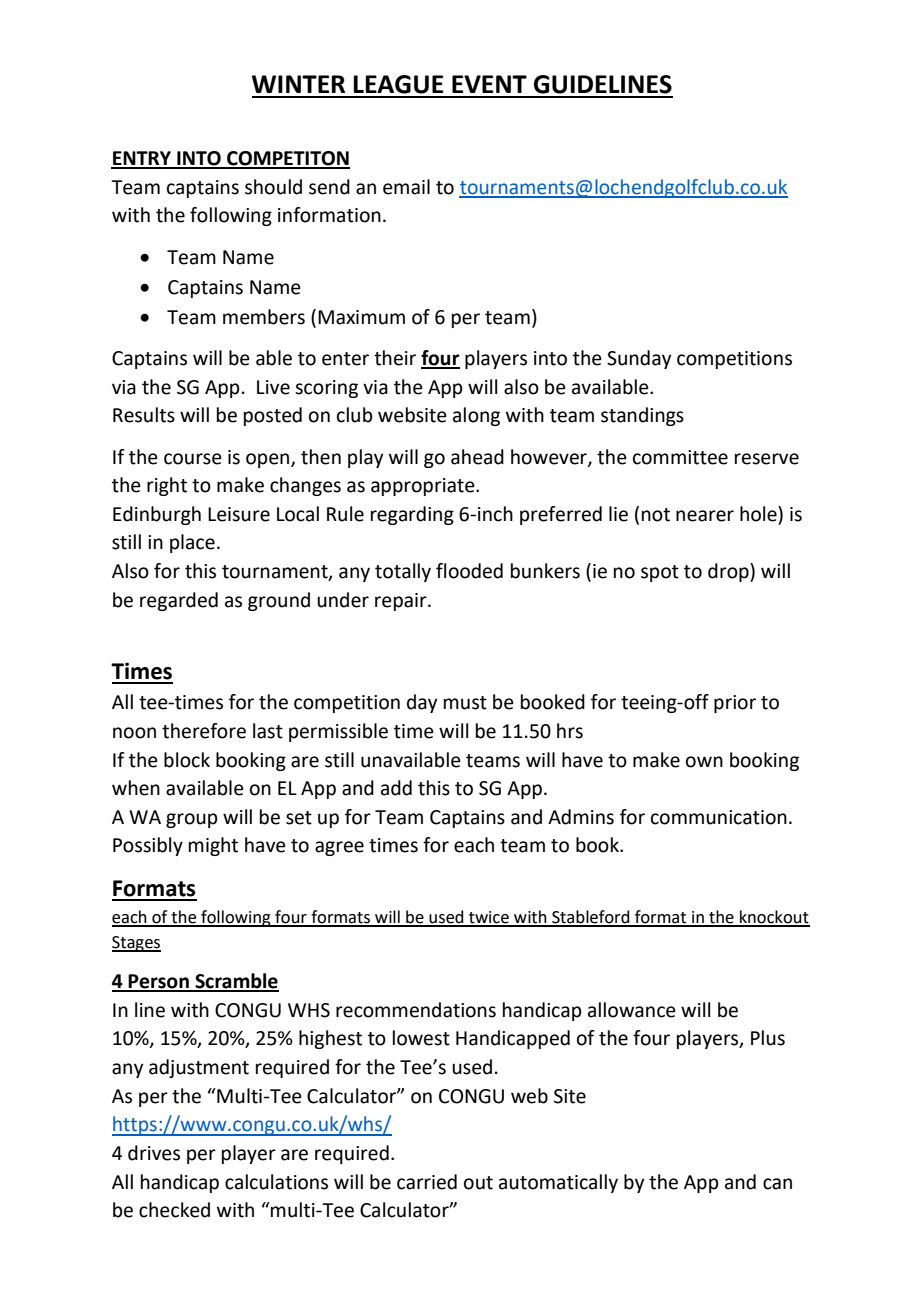 Image resolution: width=924 pixels, height=1308 pixels. Describe the element at coordinates (489, 918) in the screenshot. I see `twice` at that location.
